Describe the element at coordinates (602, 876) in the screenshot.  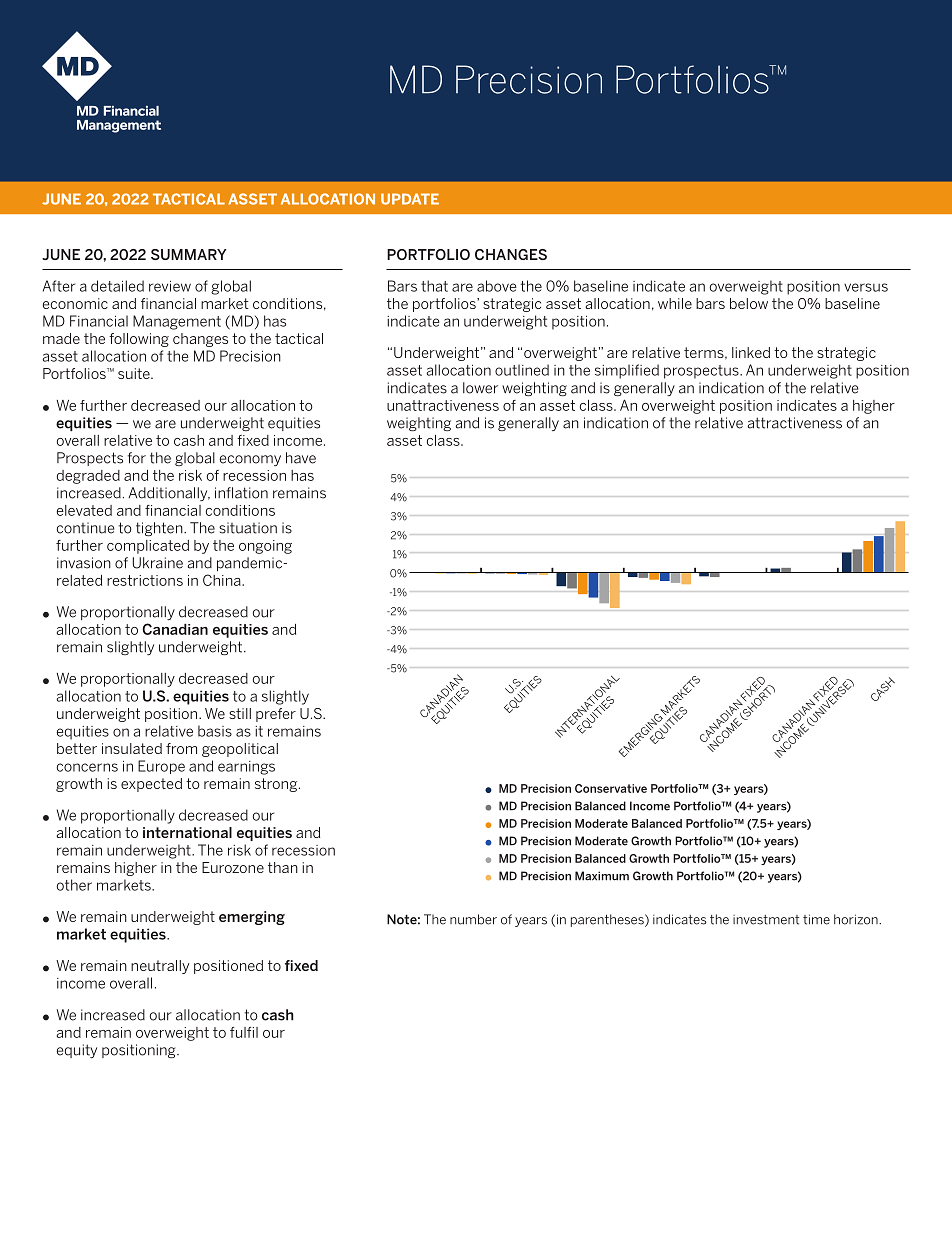
I see `Maximum` at that location.
